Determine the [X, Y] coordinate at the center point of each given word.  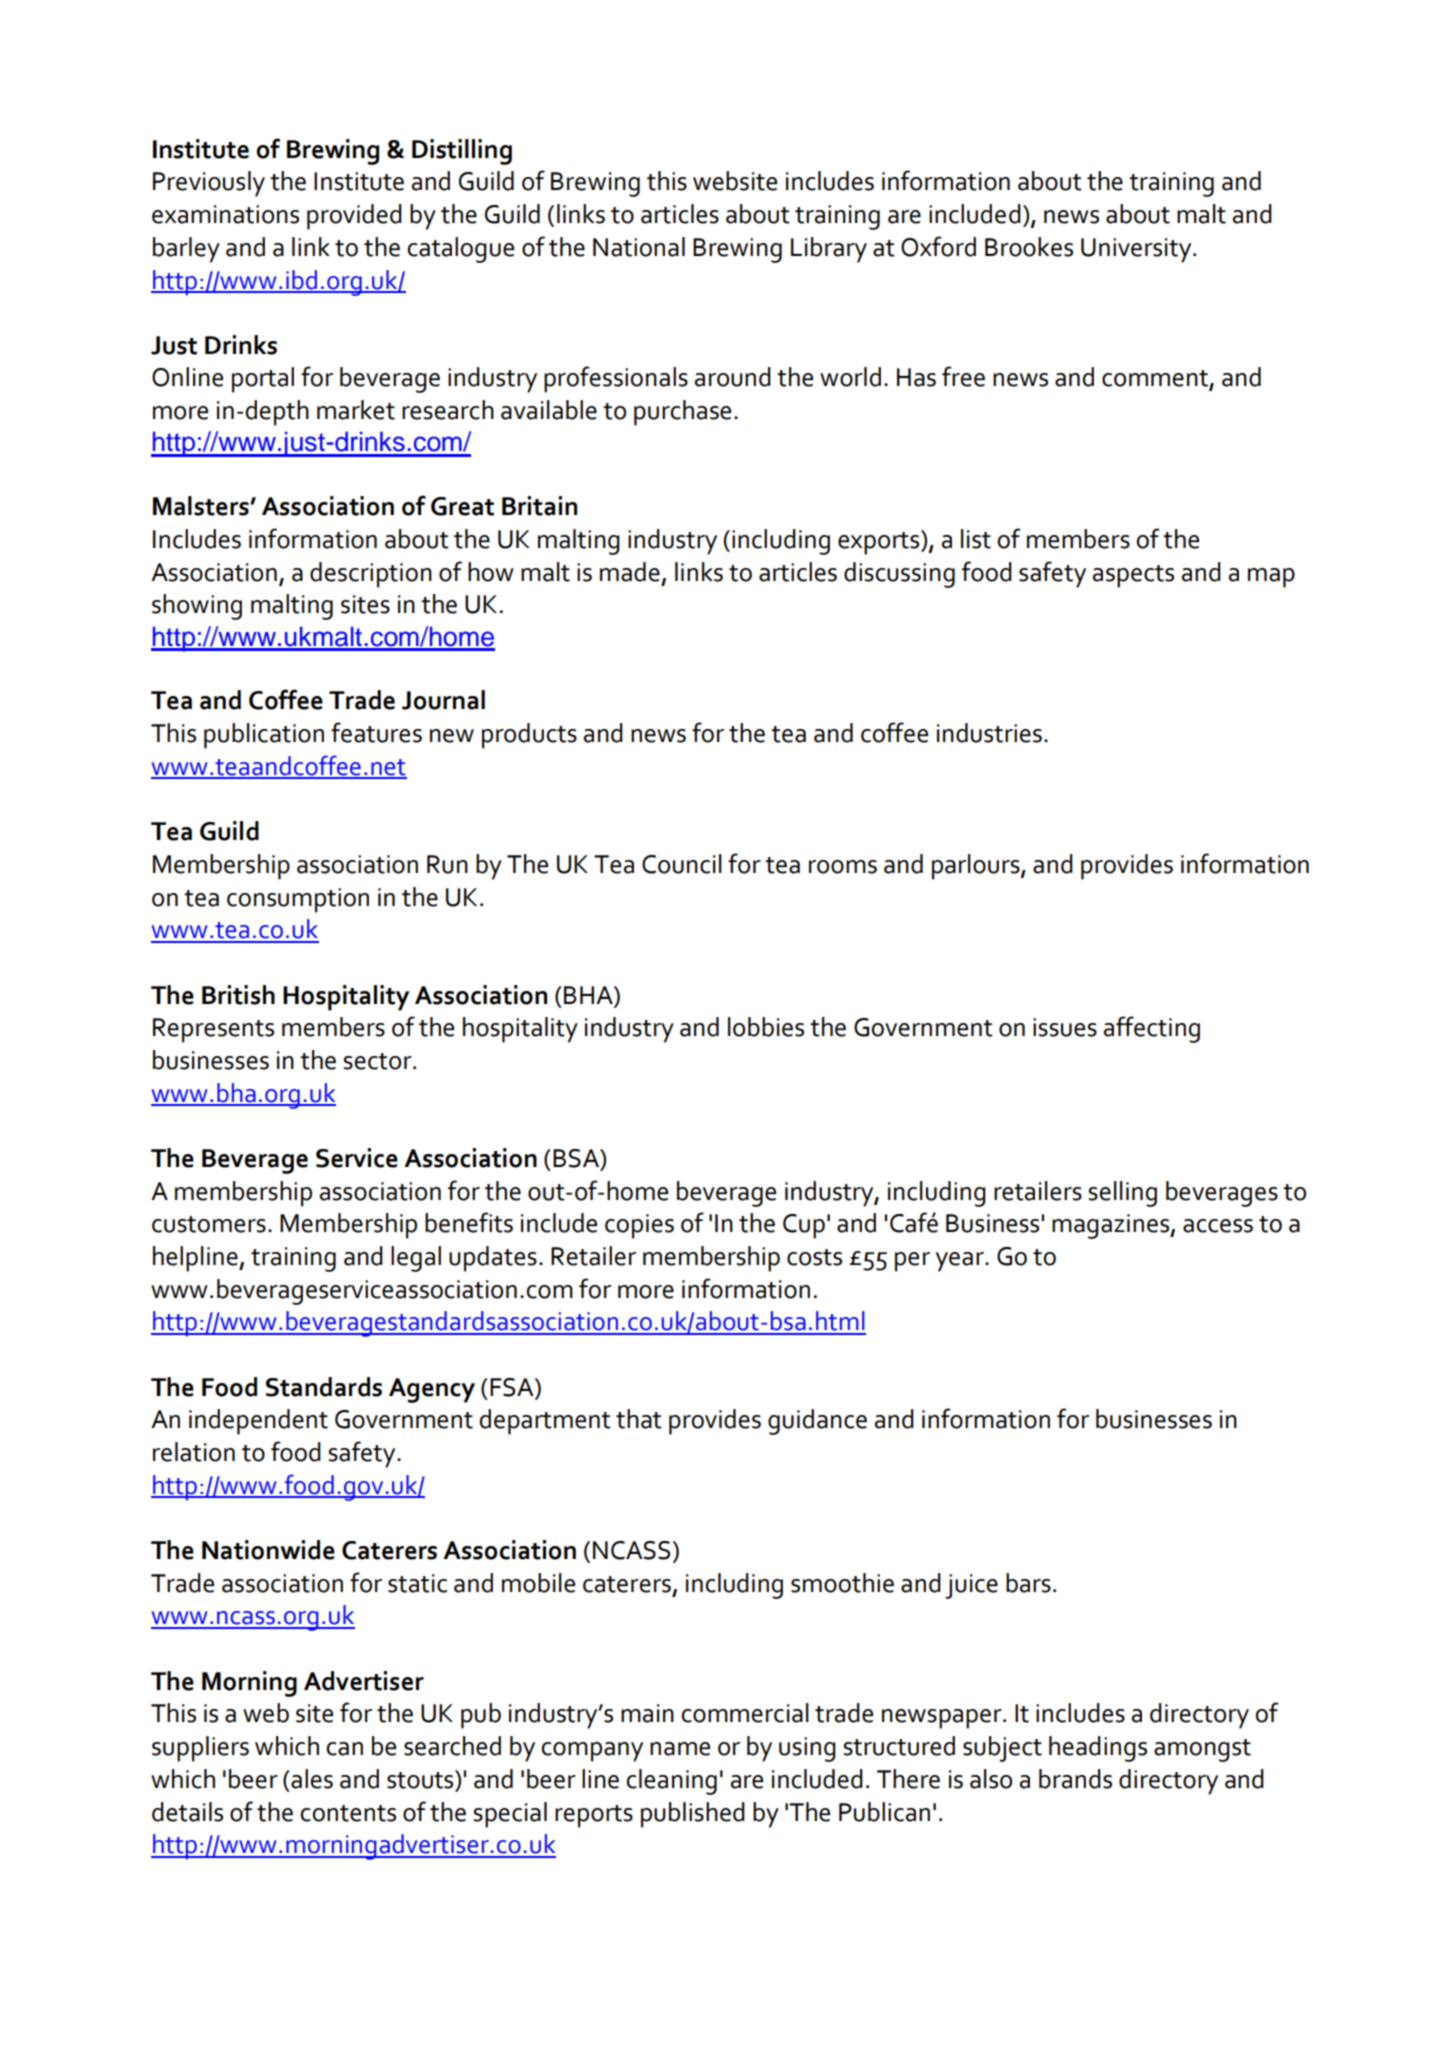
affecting [1152, 1029]
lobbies [766, 1027]
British [238, 995]
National [639, 247]
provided [354, 217]
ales [312, 1779]
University [1137, 250]
